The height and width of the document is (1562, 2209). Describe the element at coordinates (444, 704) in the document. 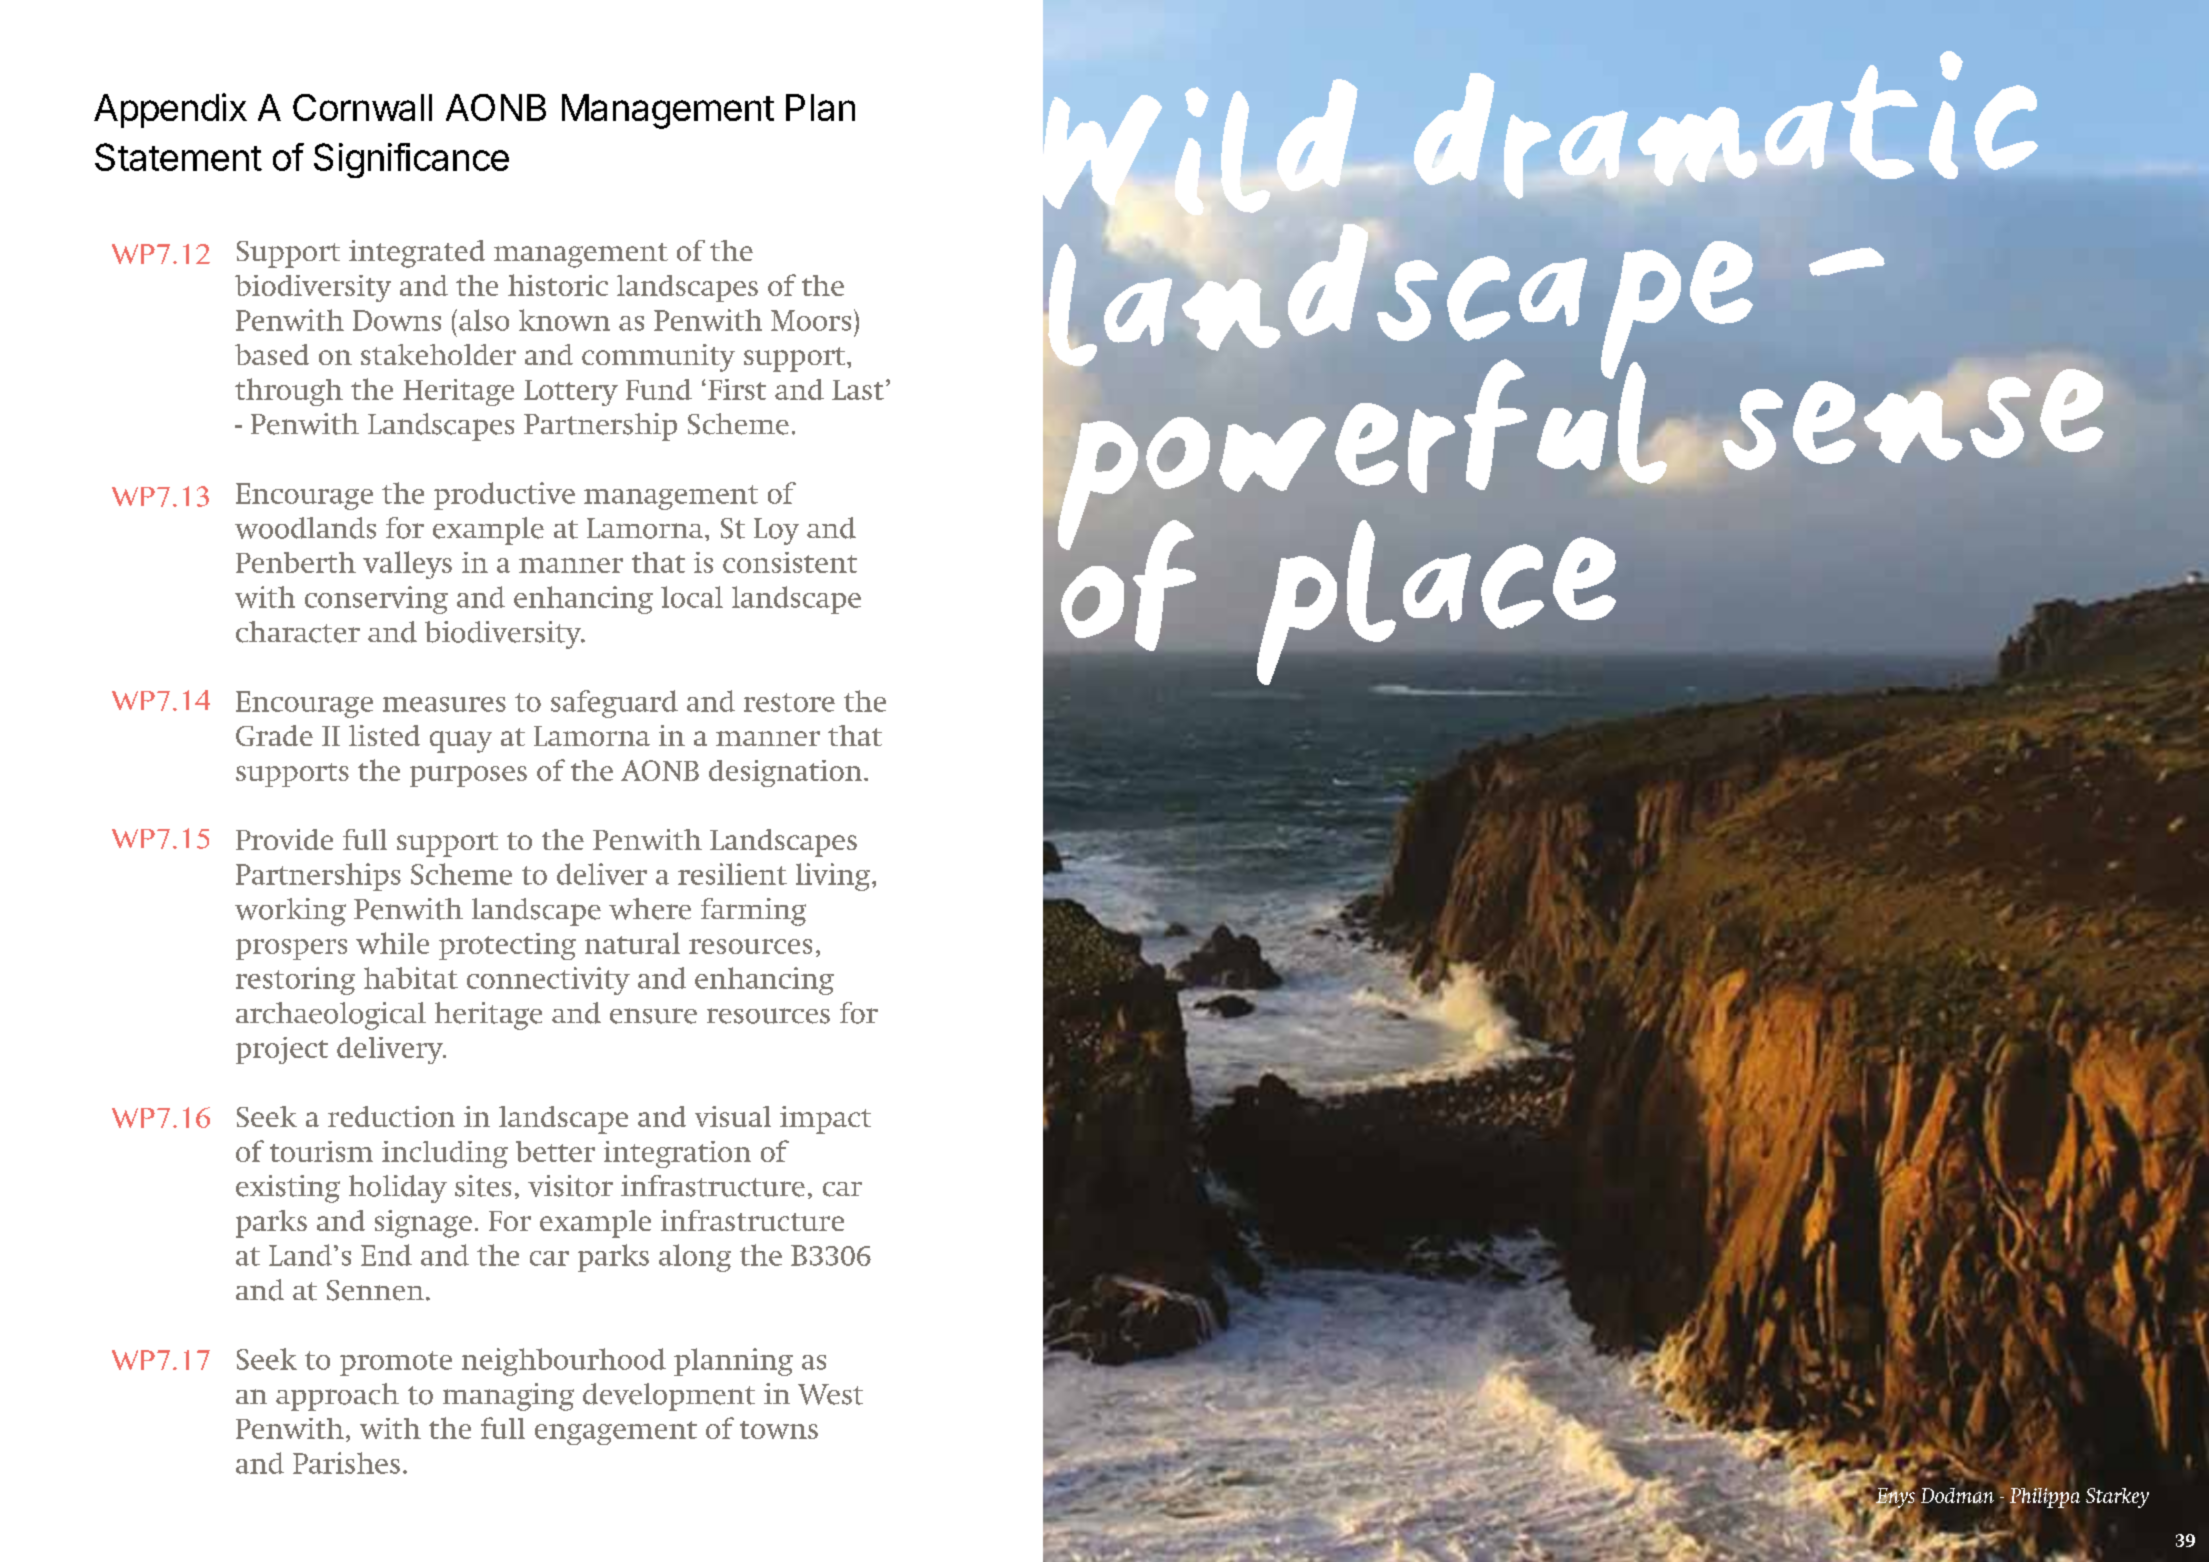

I see `measures` at that location.
